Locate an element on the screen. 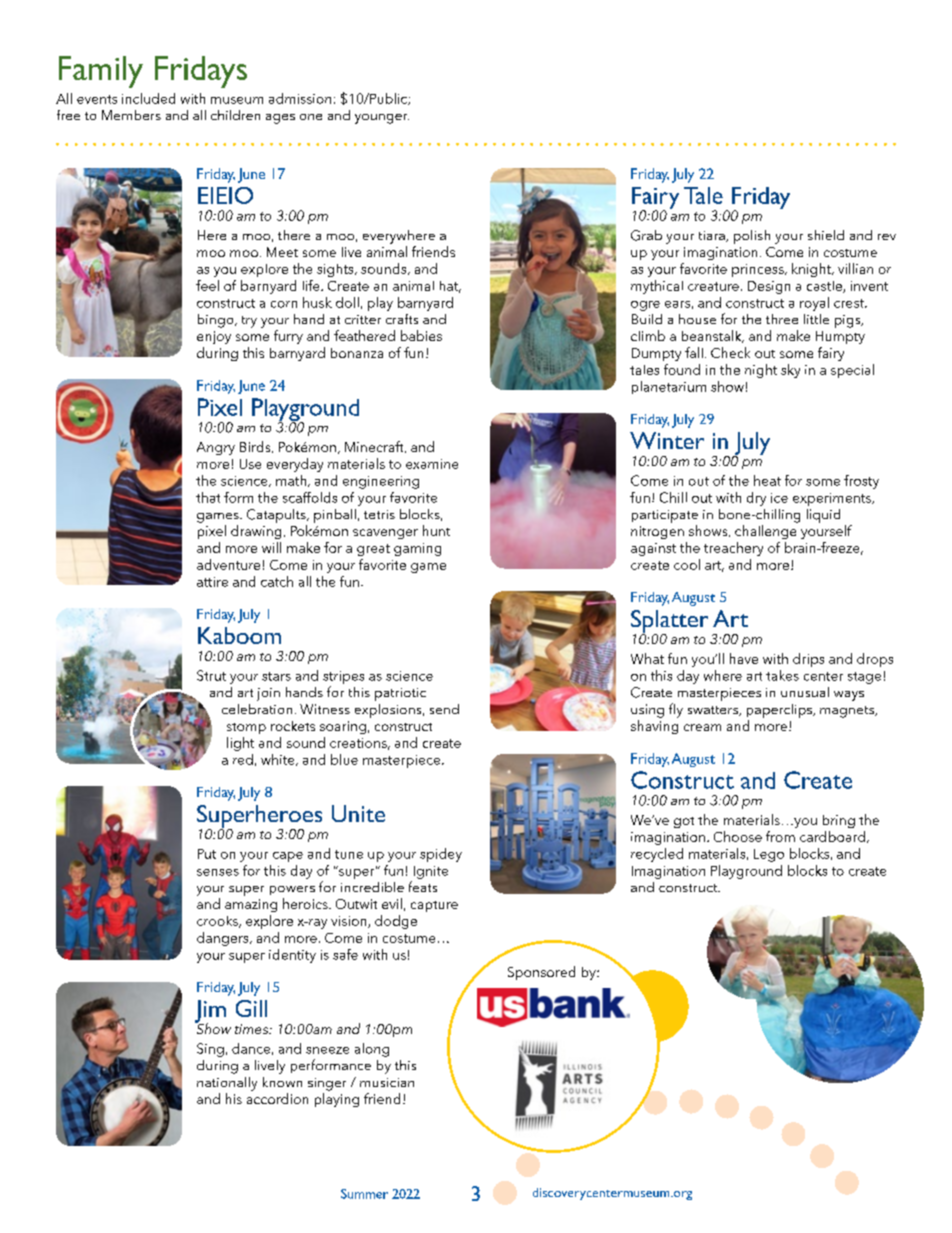 Image resolution: width=952 pixels, height=1233 pixels. nationally is located at coordinates (227, 1084).
